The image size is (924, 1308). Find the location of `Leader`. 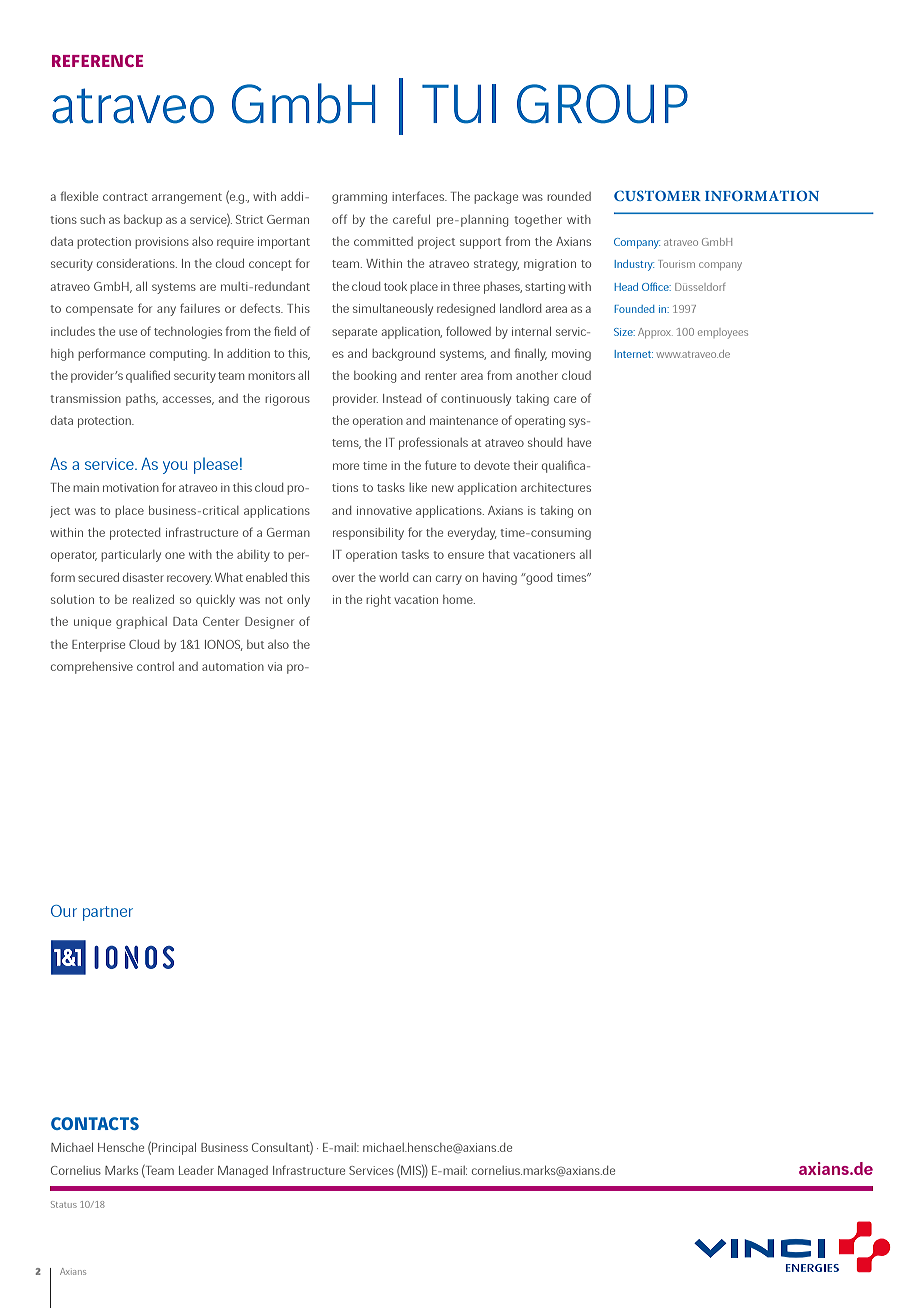

Leader is located at coordinates (196, 1170).
